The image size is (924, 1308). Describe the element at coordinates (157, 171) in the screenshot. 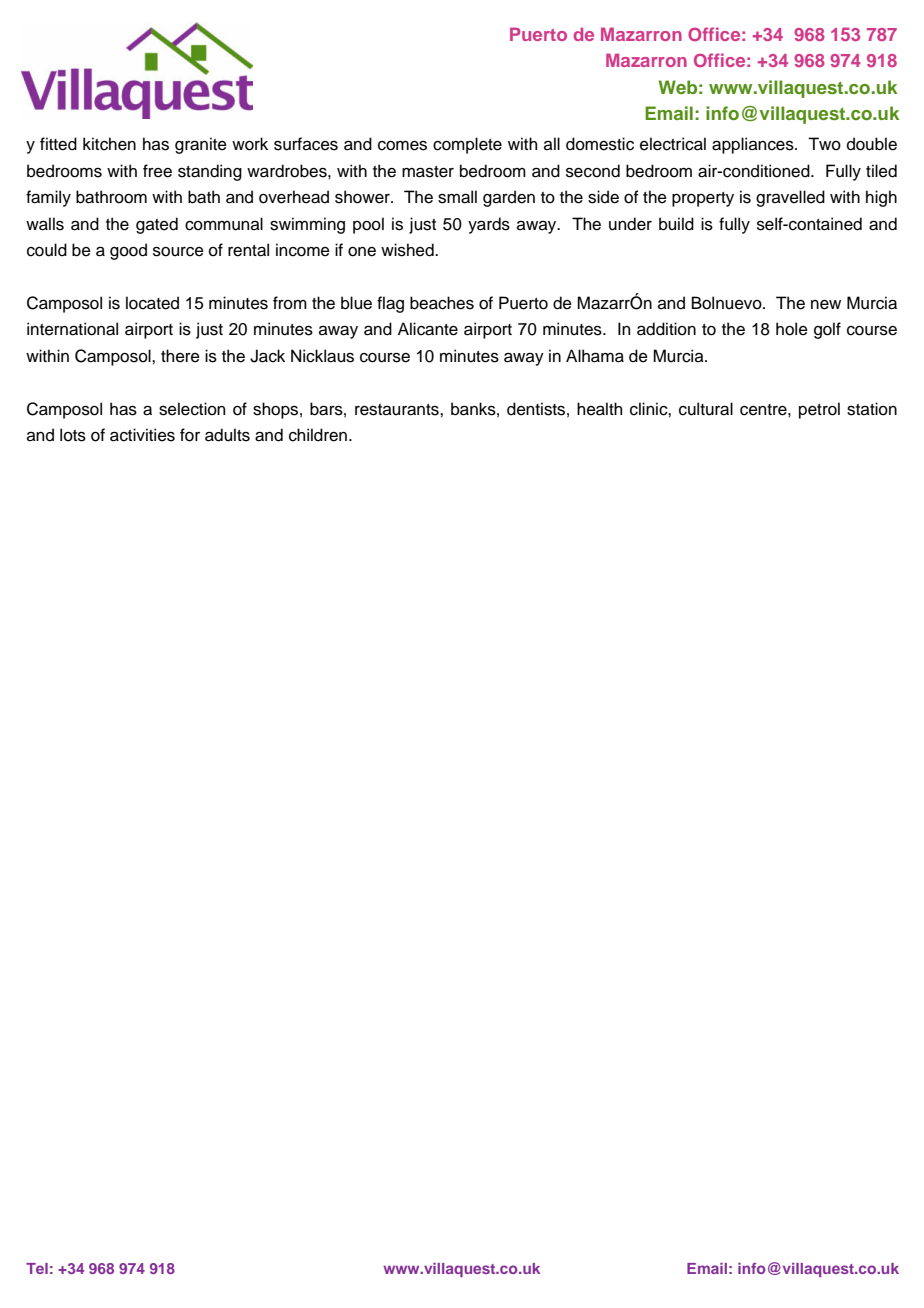

I see `free` at that location.
